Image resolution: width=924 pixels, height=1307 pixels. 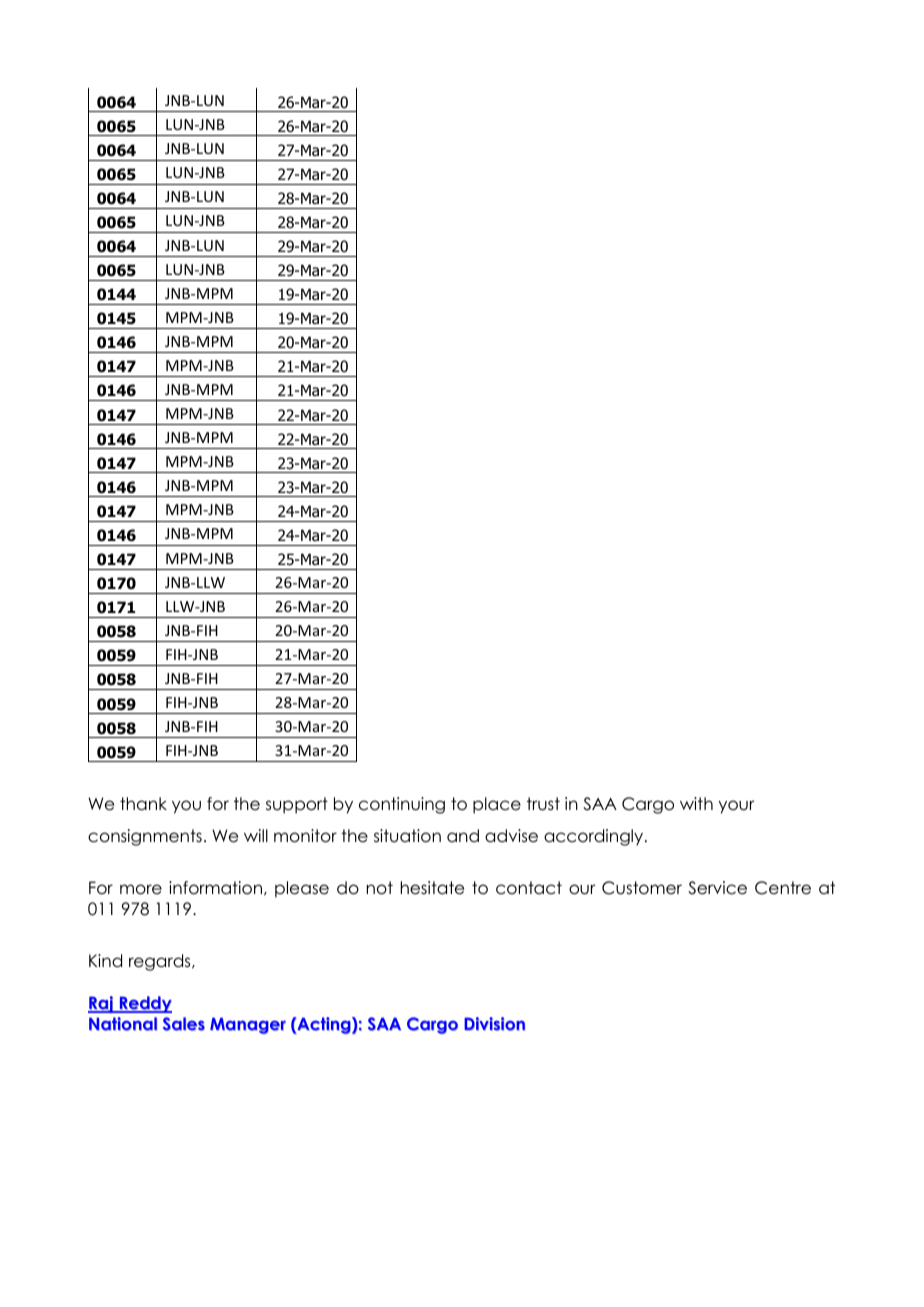 What do you see at coordinates (642, 888) in the page?
I see `Customer` at bounding box center [642, 888].
